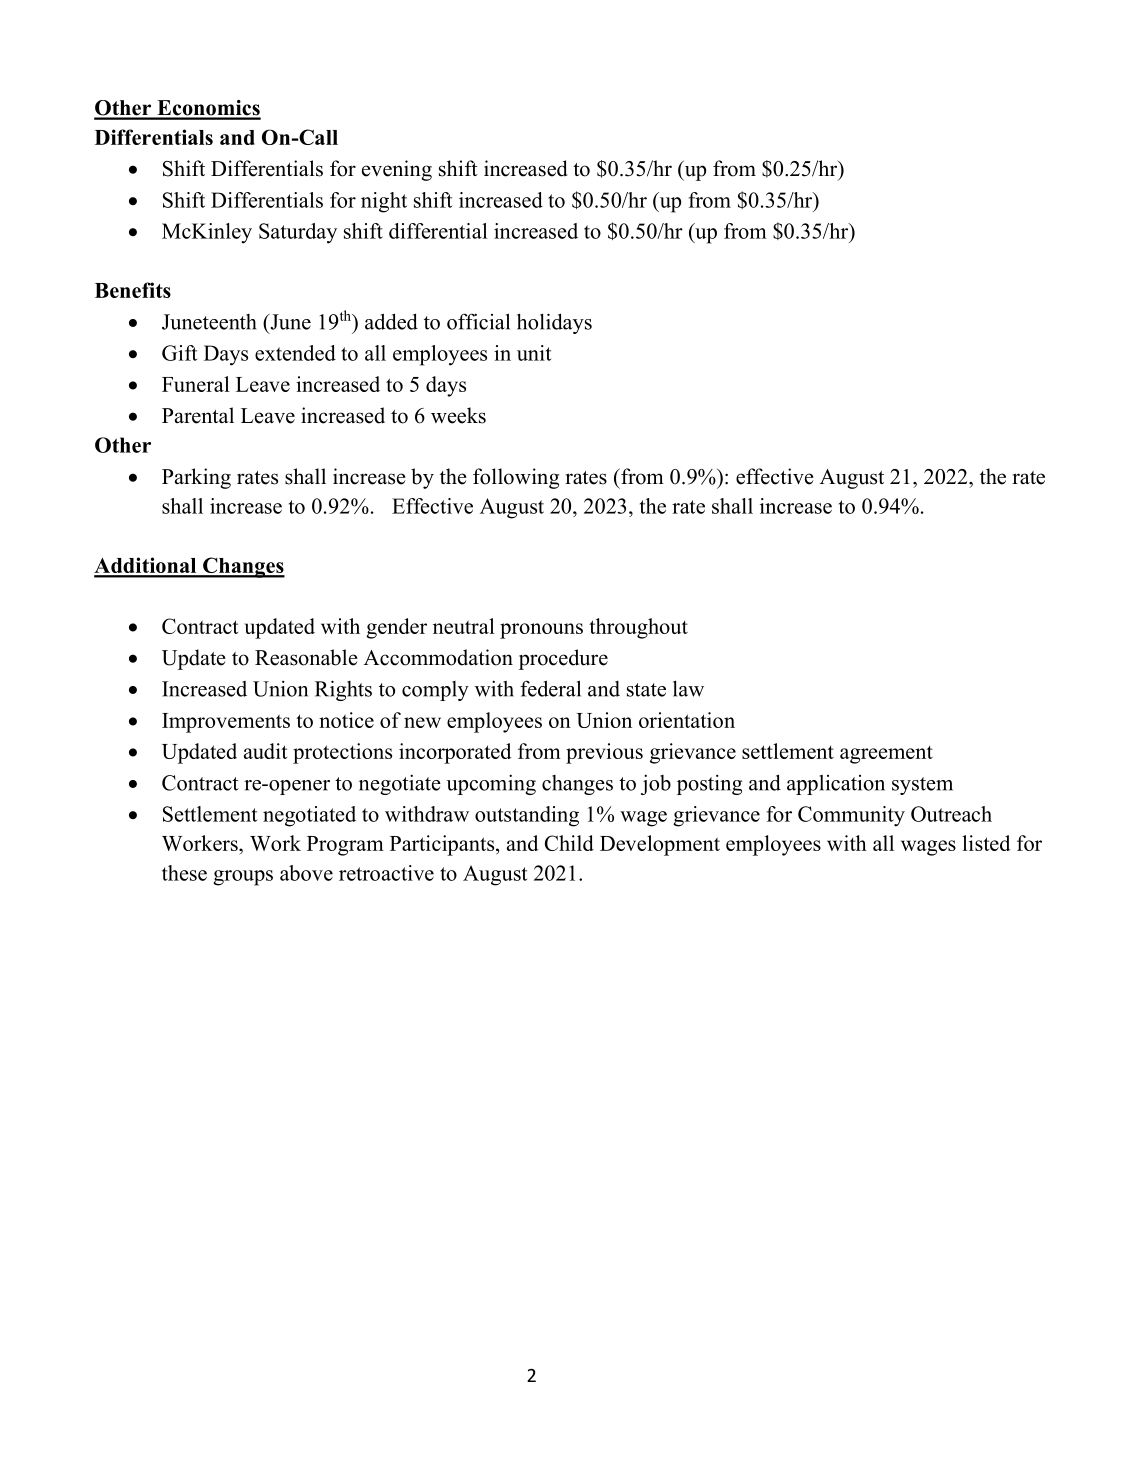  I want to click on Parking, so click(196, 478).
